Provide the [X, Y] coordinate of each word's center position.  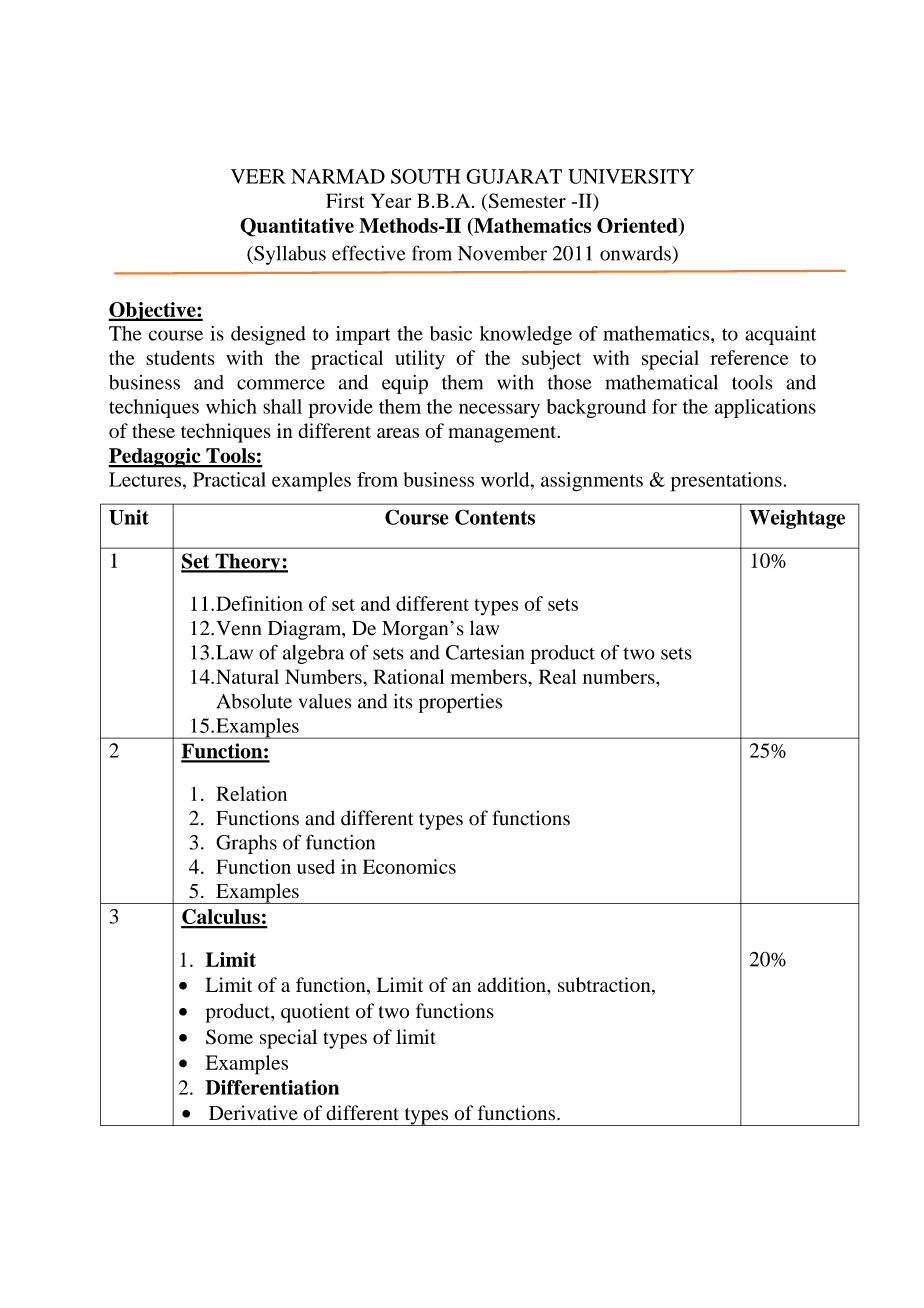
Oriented [638, 225]
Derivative [253, 1113]
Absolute [254, 701]
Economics [409, 866]
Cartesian [485, 652]
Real [557, 676]
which [231, 406]
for [664, 406]
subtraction [605, 986]
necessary [499, 410]
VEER [258, 176]
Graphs [246, 844]
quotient [315, 1013]
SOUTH [426, 176]
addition [513, 984]
